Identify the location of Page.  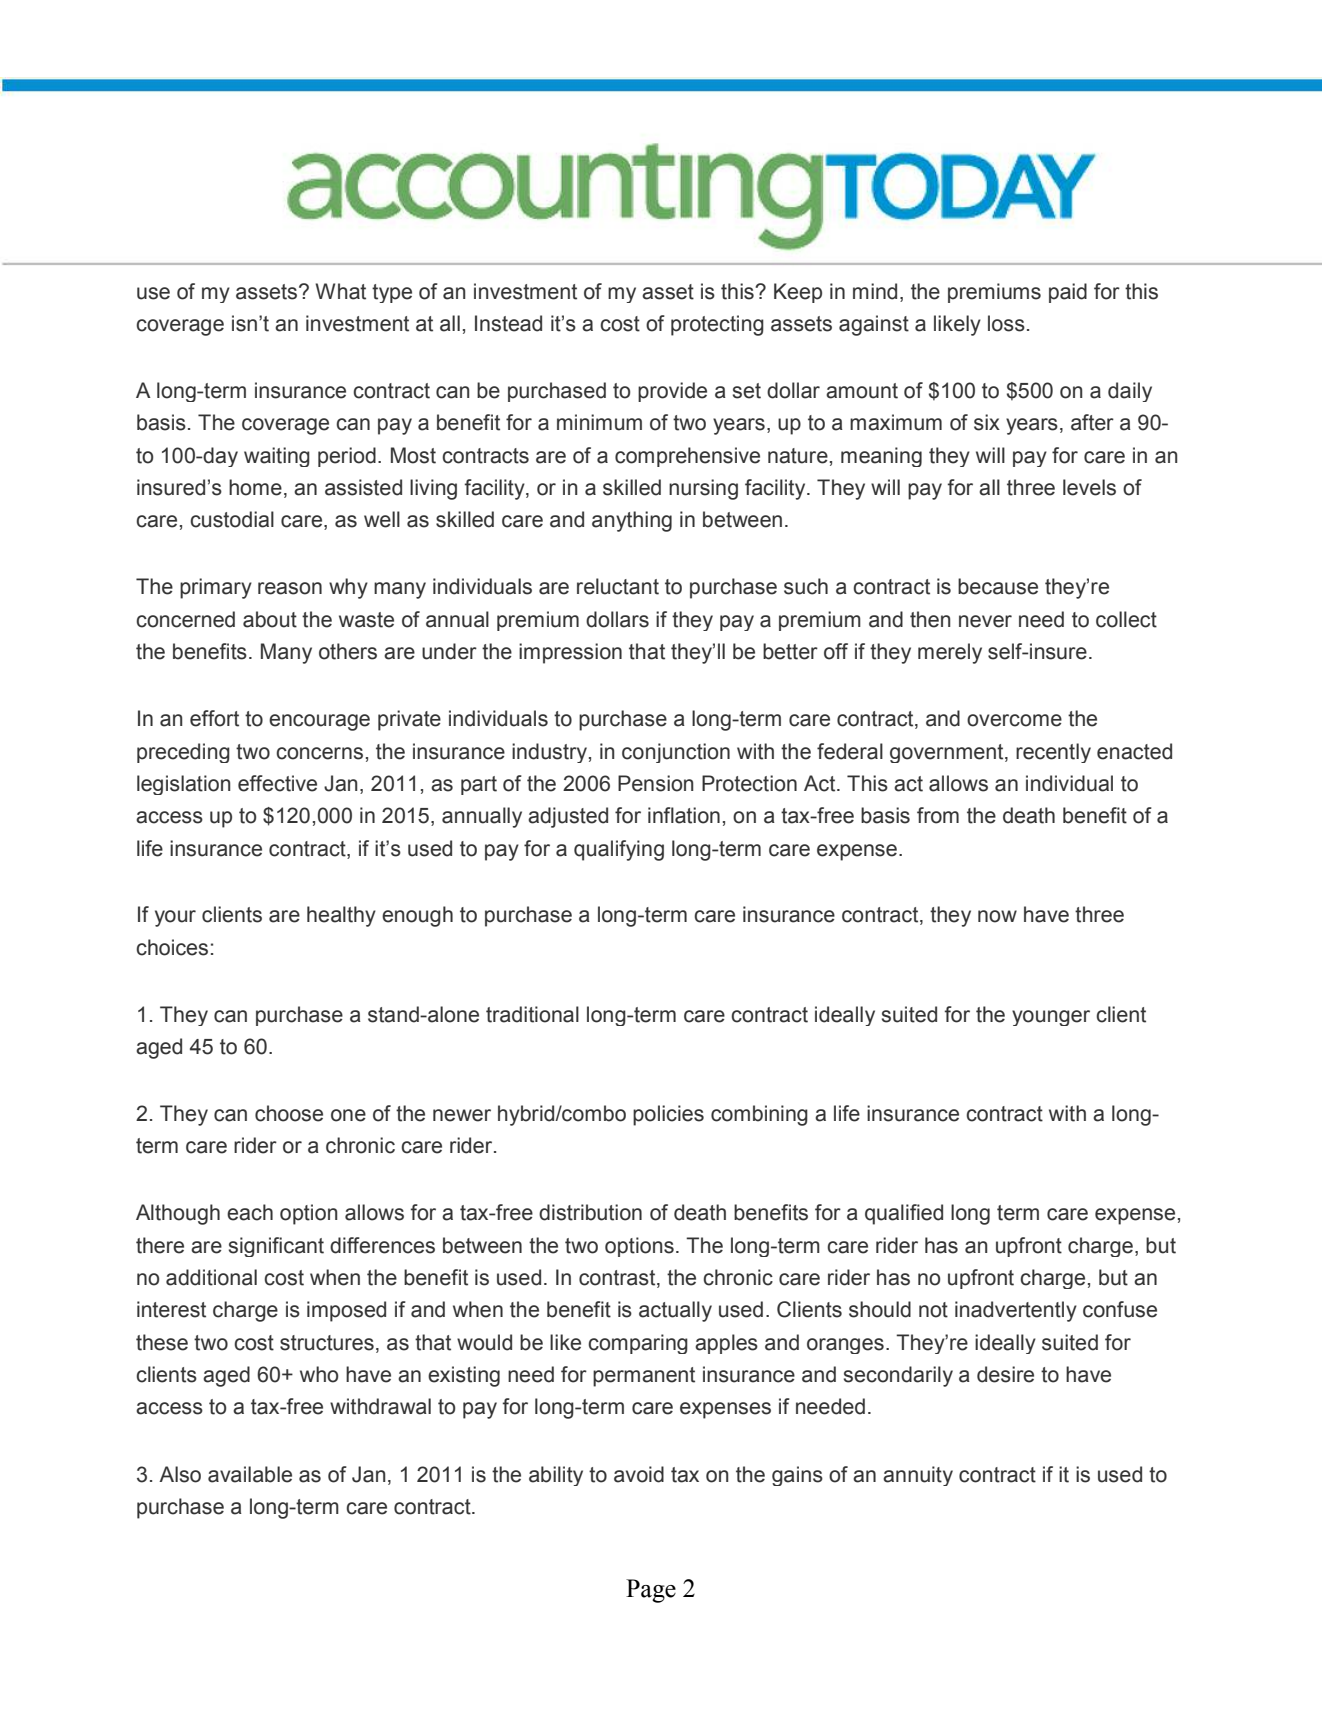
(651, 1591).
